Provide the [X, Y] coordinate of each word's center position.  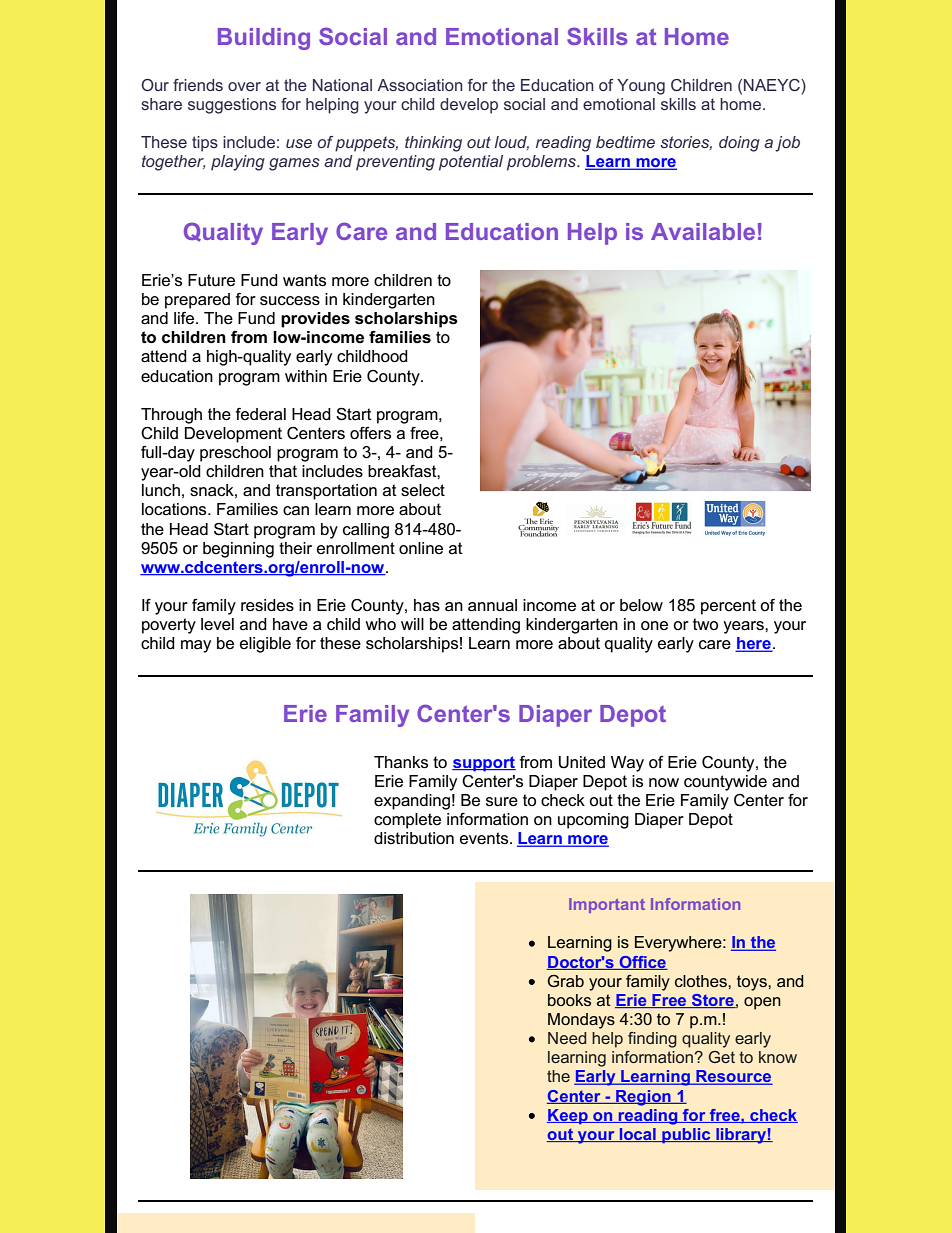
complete [407, 821]
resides [267, 605]
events [485, 838]
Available [703, 231]
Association [420, 85]
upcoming [593, 821]
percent [728, 607]
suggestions [232, 106]
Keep [568, 1116]
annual [492, 605]
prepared [197, 301]
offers [370, 433]
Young [641, 87]
